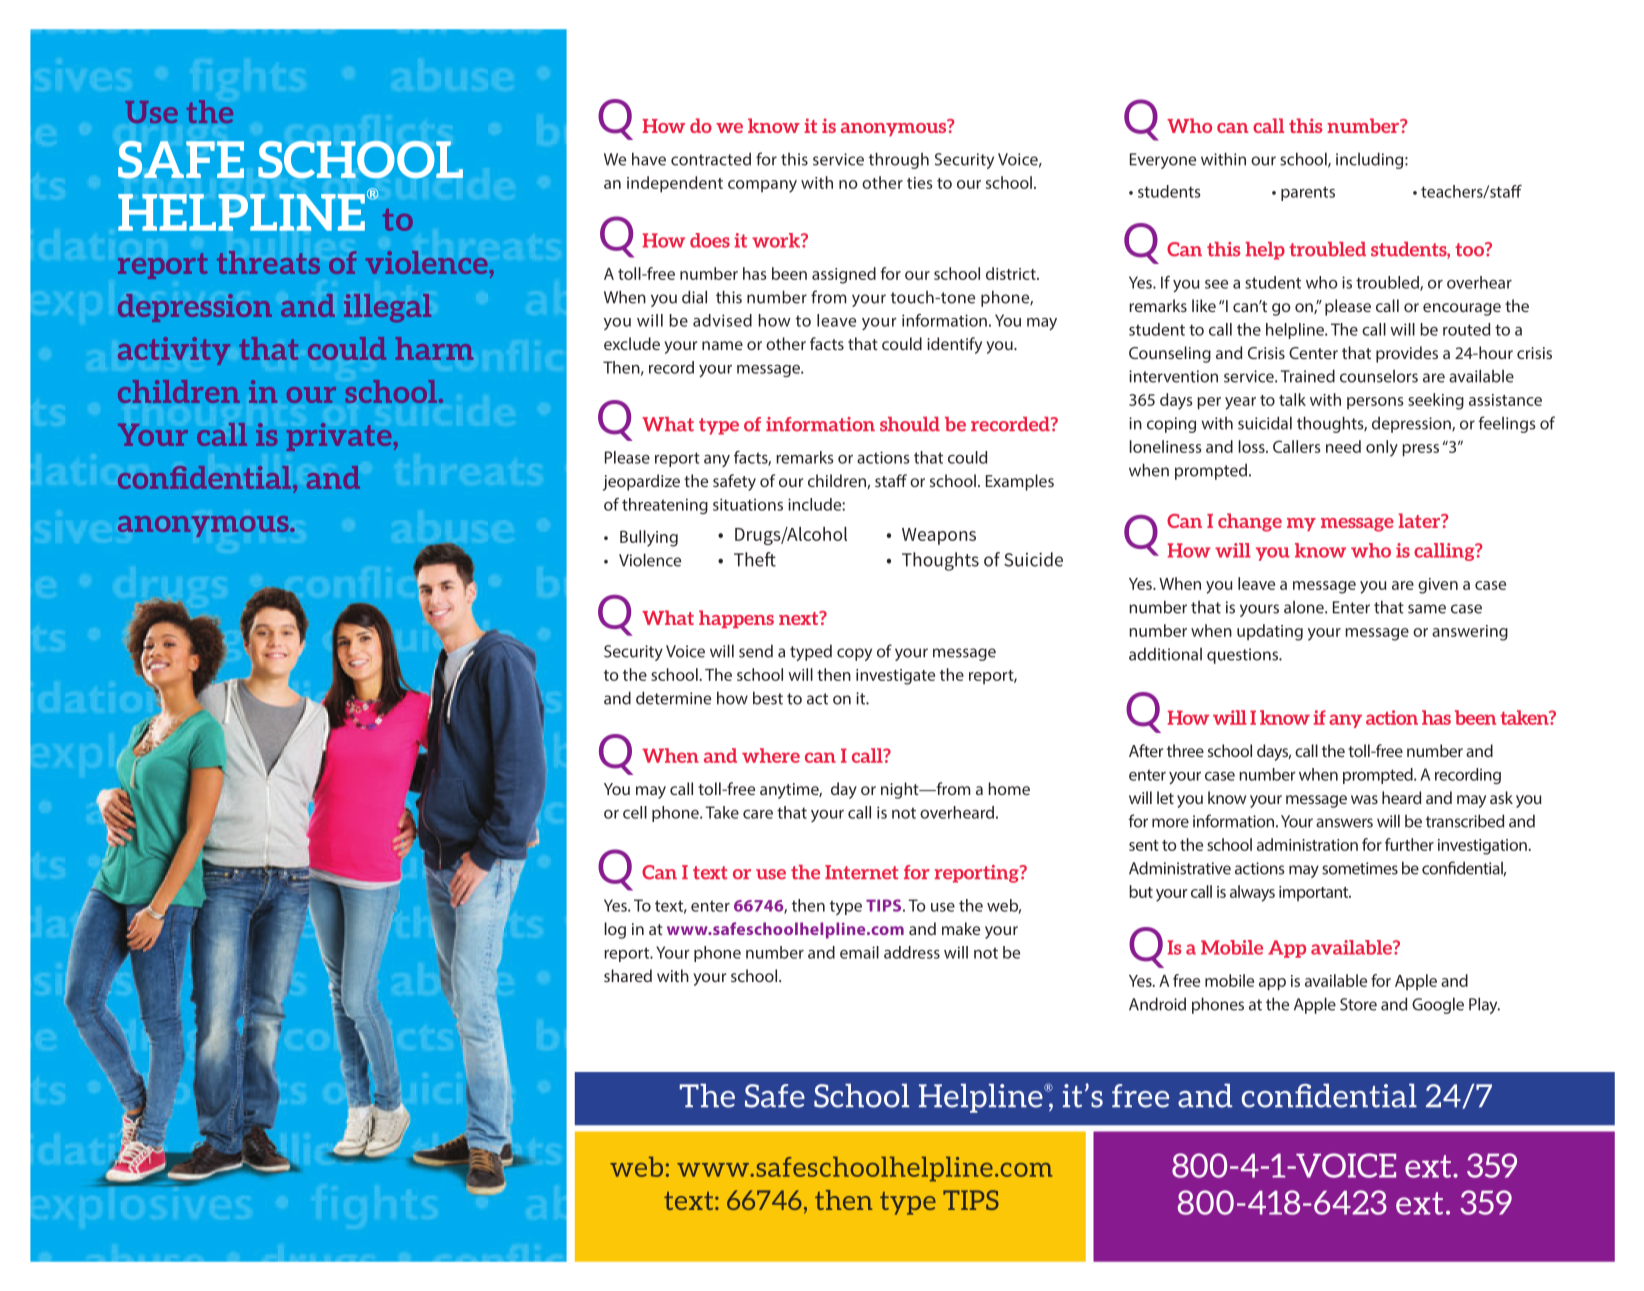 The width and height of the page is (1644, 1291). What do you see at coordinates (1308, 193) in the page?
I see `parents` at bounding box center [1308, 193].
